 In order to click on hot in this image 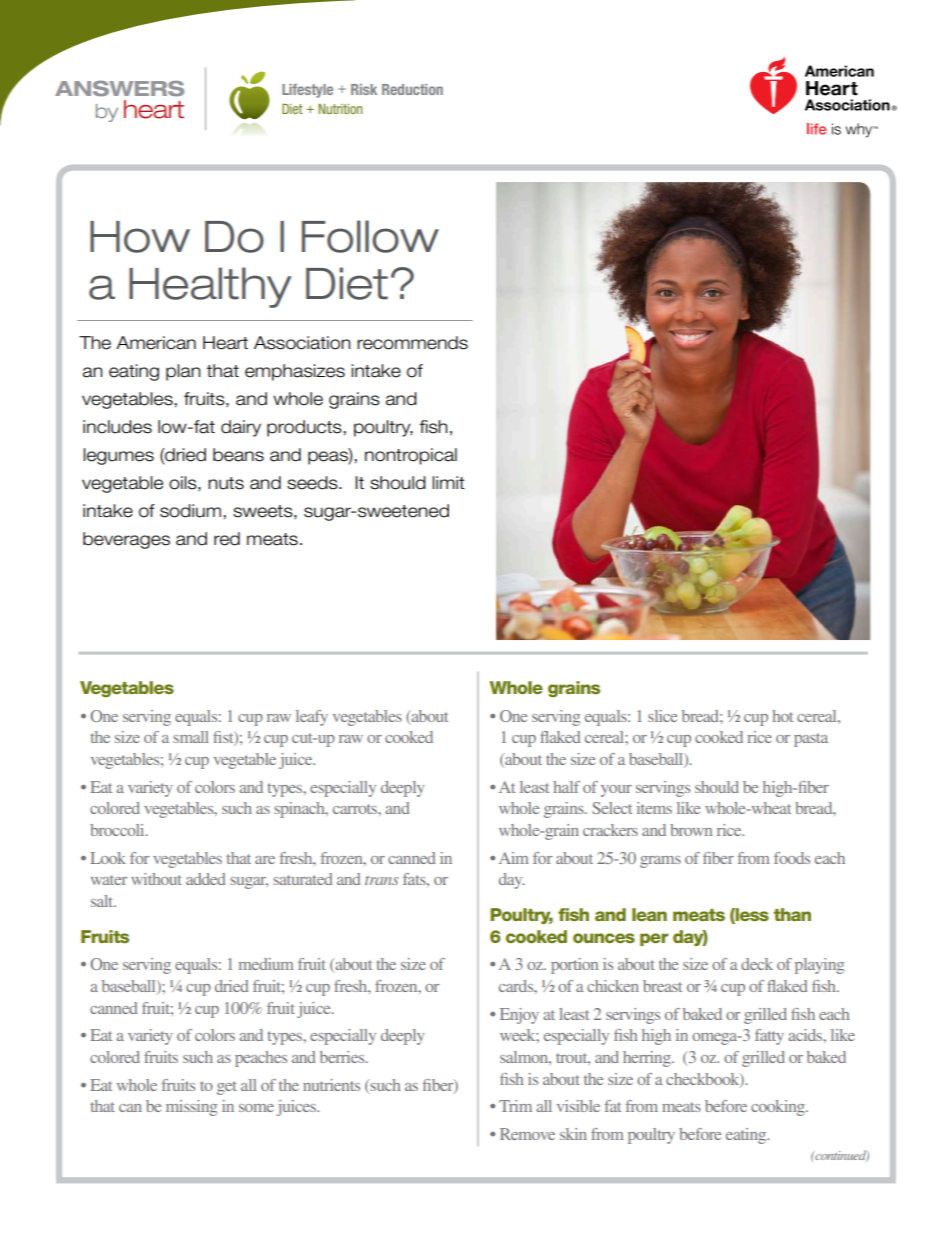, I will do `click(782, 716)`.
